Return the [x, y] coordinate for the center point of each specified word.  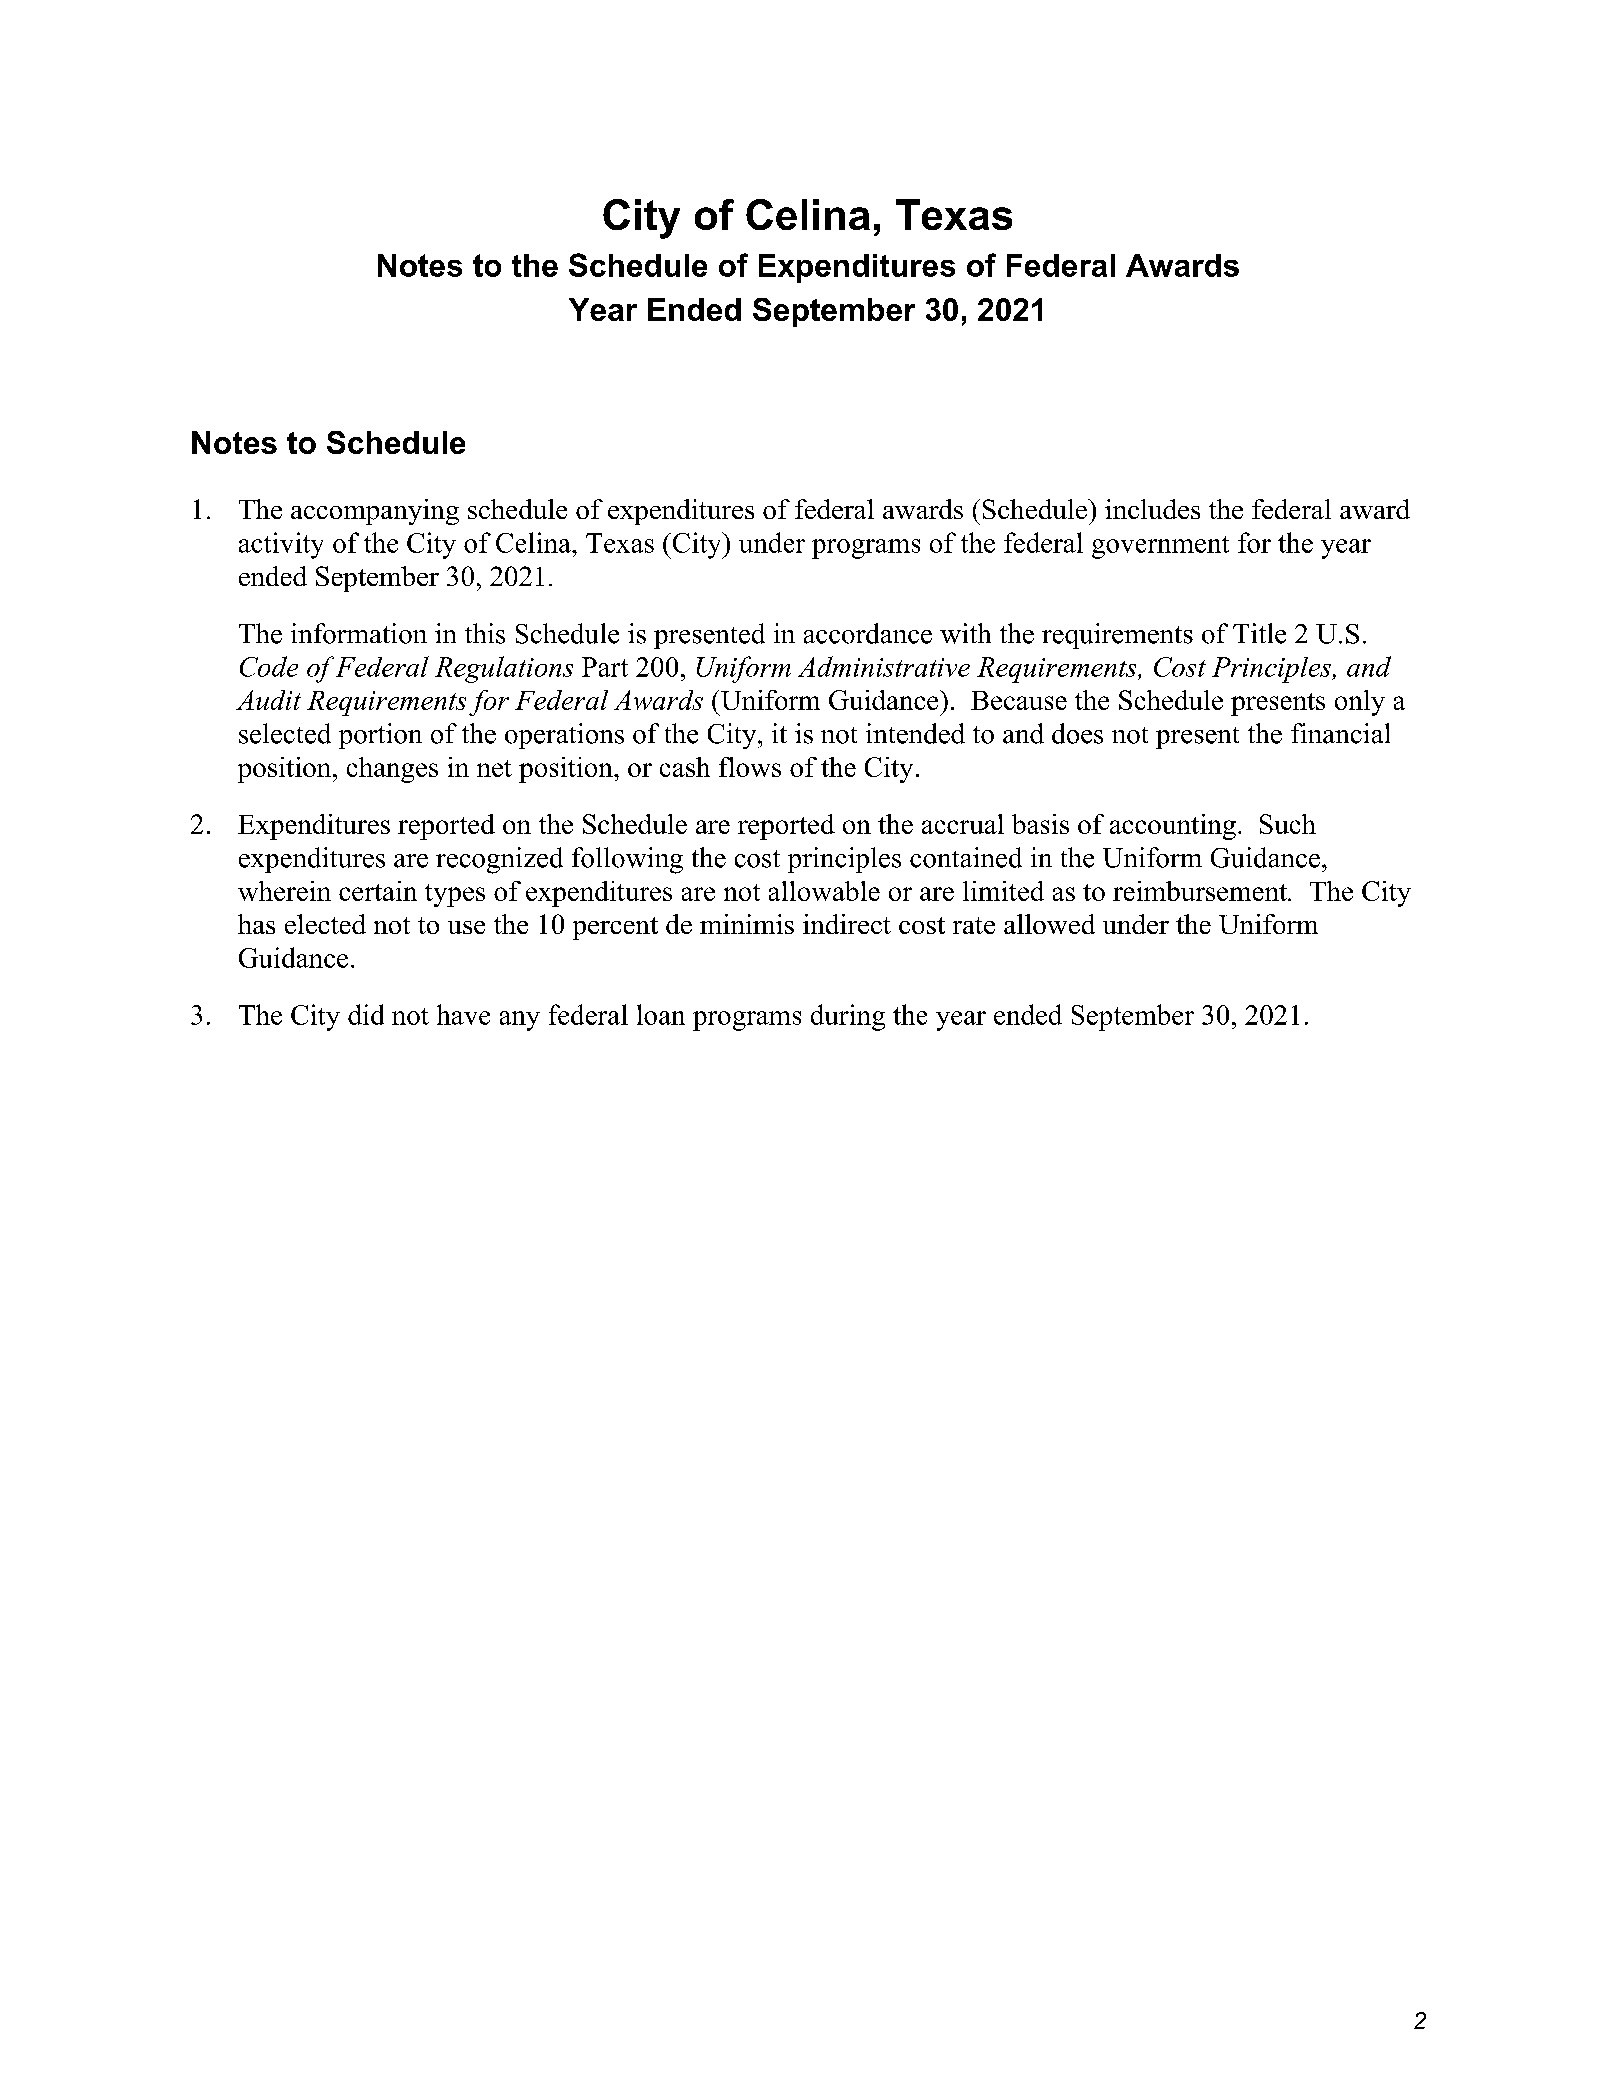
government [1160, 547]
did [366, 1014]
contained [966, 857]
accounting [1173, 827]
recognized [499, 860]
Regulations [504, 669]
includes [1152, 509]
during [848, 1017]
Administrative [884, 666]
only [1360, 703]
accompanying [375, 512]
